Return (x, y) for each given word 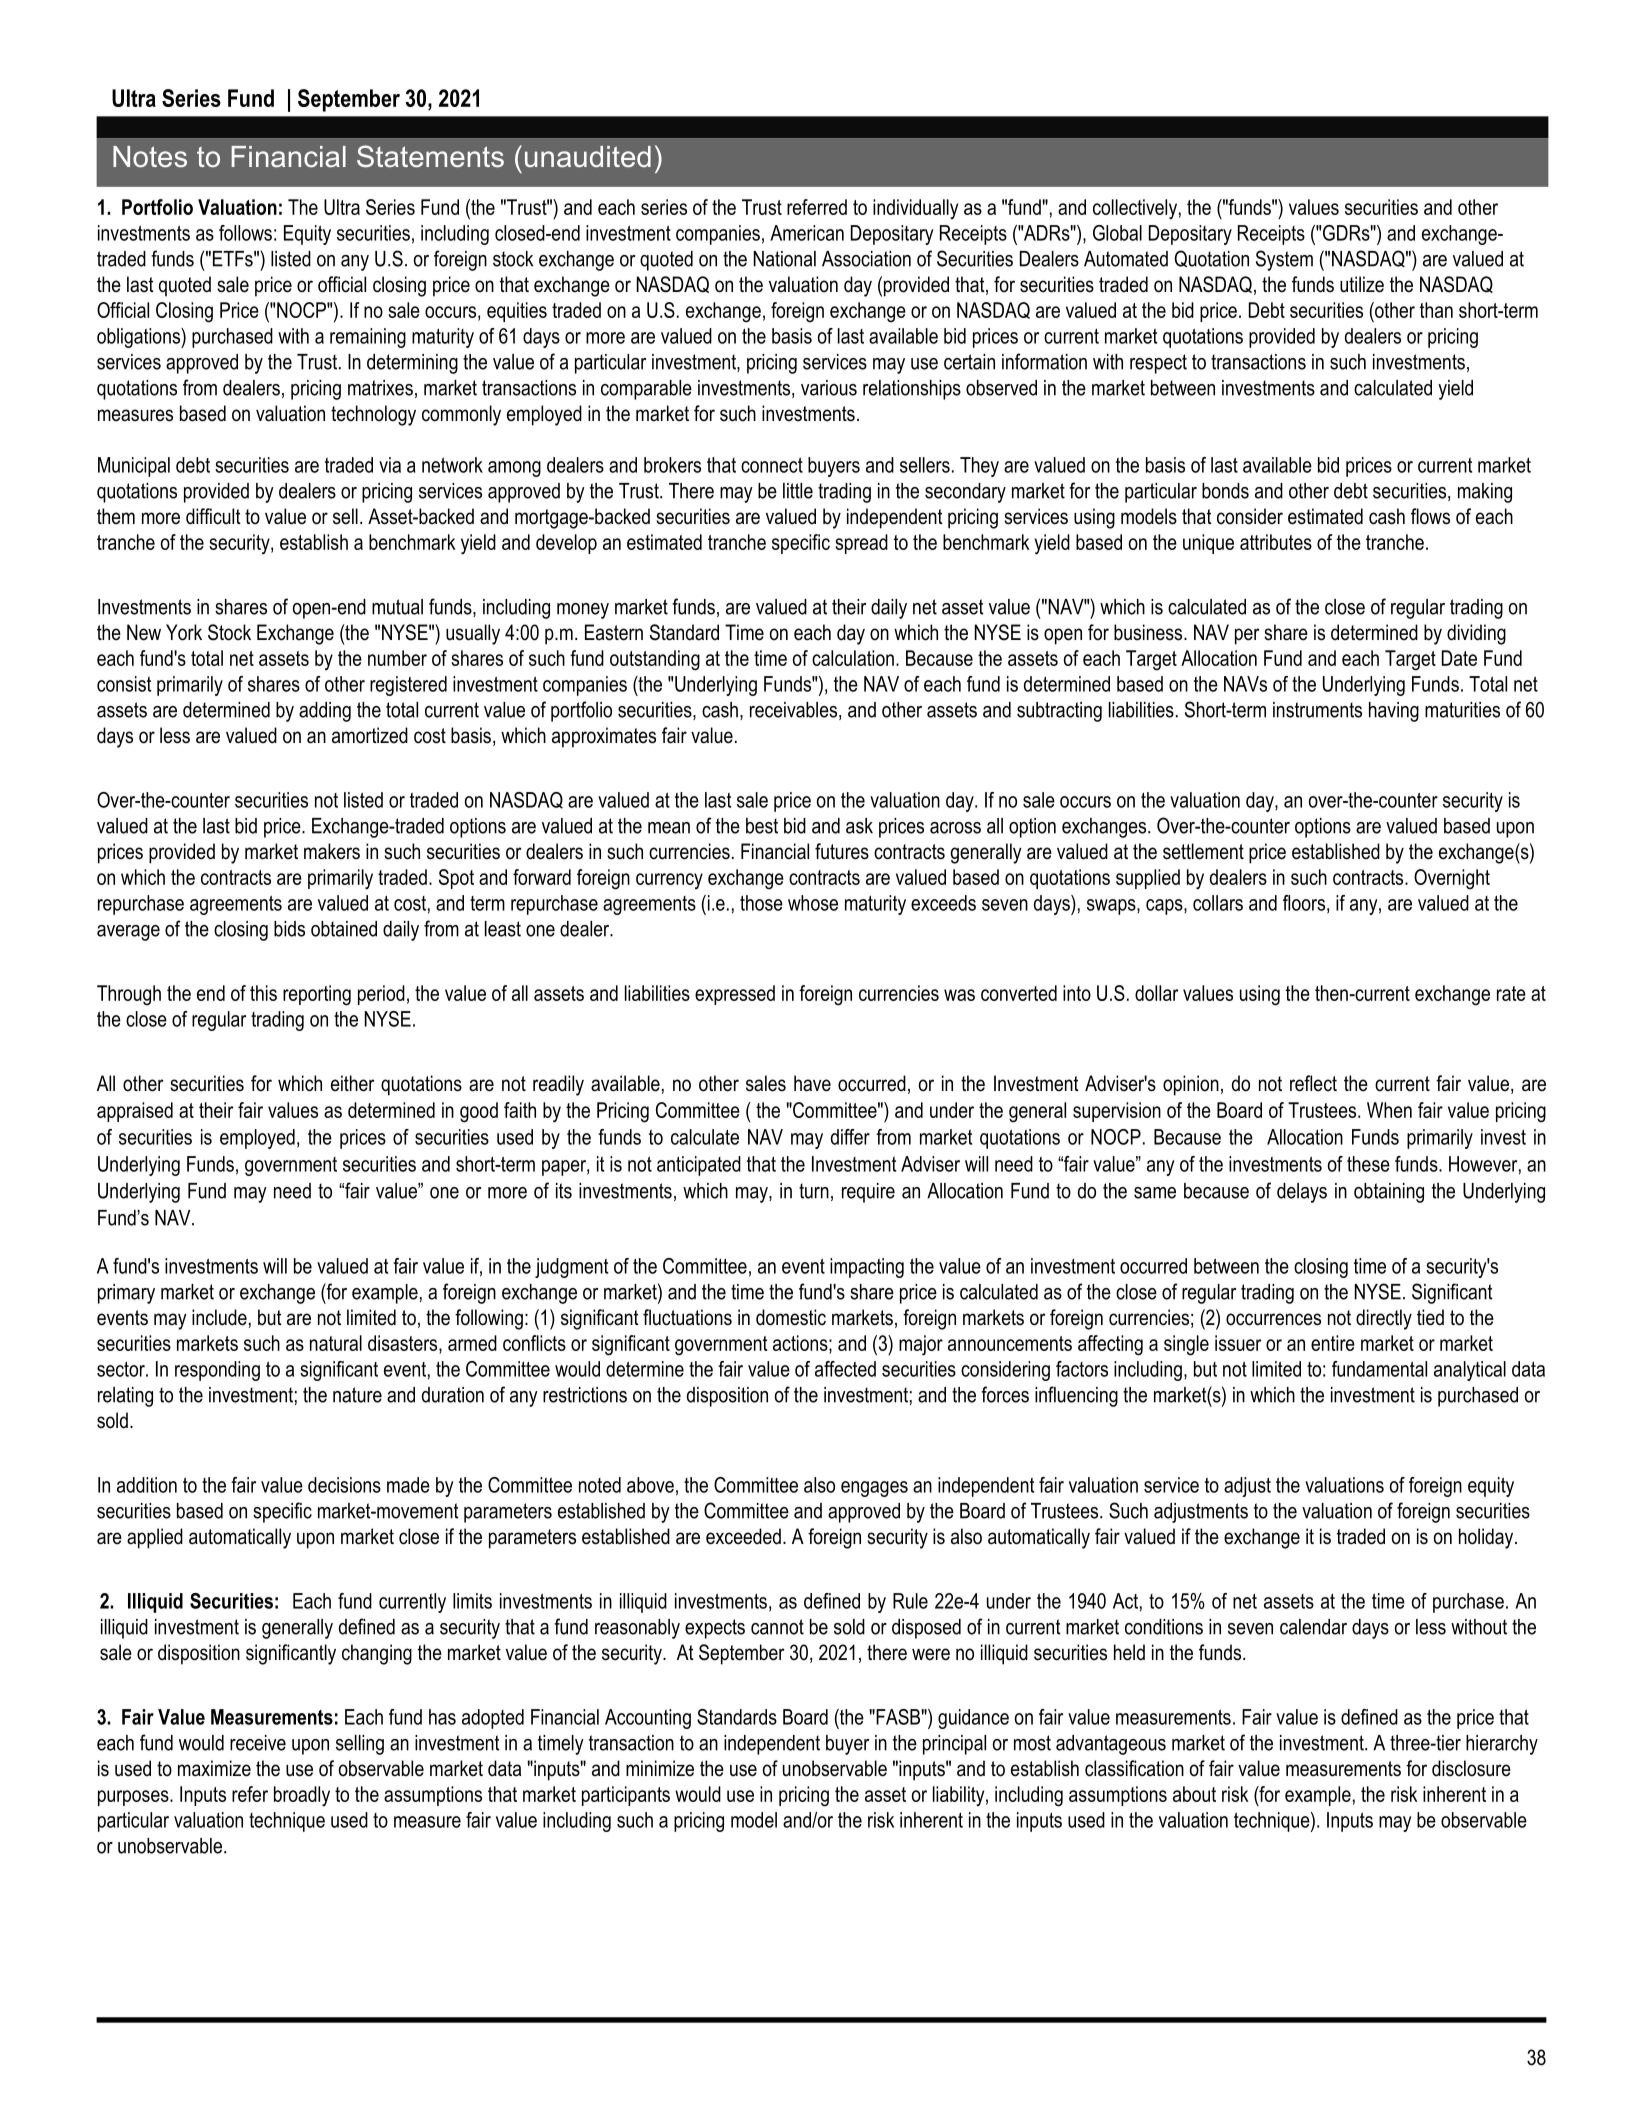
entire (1333, 1343)
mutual (397, 607)
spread (861, 544)
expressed (735, 995)
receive (258, 1743)
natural (336, 1343)
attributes (1276, 542)
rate (1511, 993)
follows (245, 233)
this (263, 993)
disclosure (1471, 1768)
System (1284, 260)
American (807, 233)
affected (845, 1369)
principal (954, 1745)
